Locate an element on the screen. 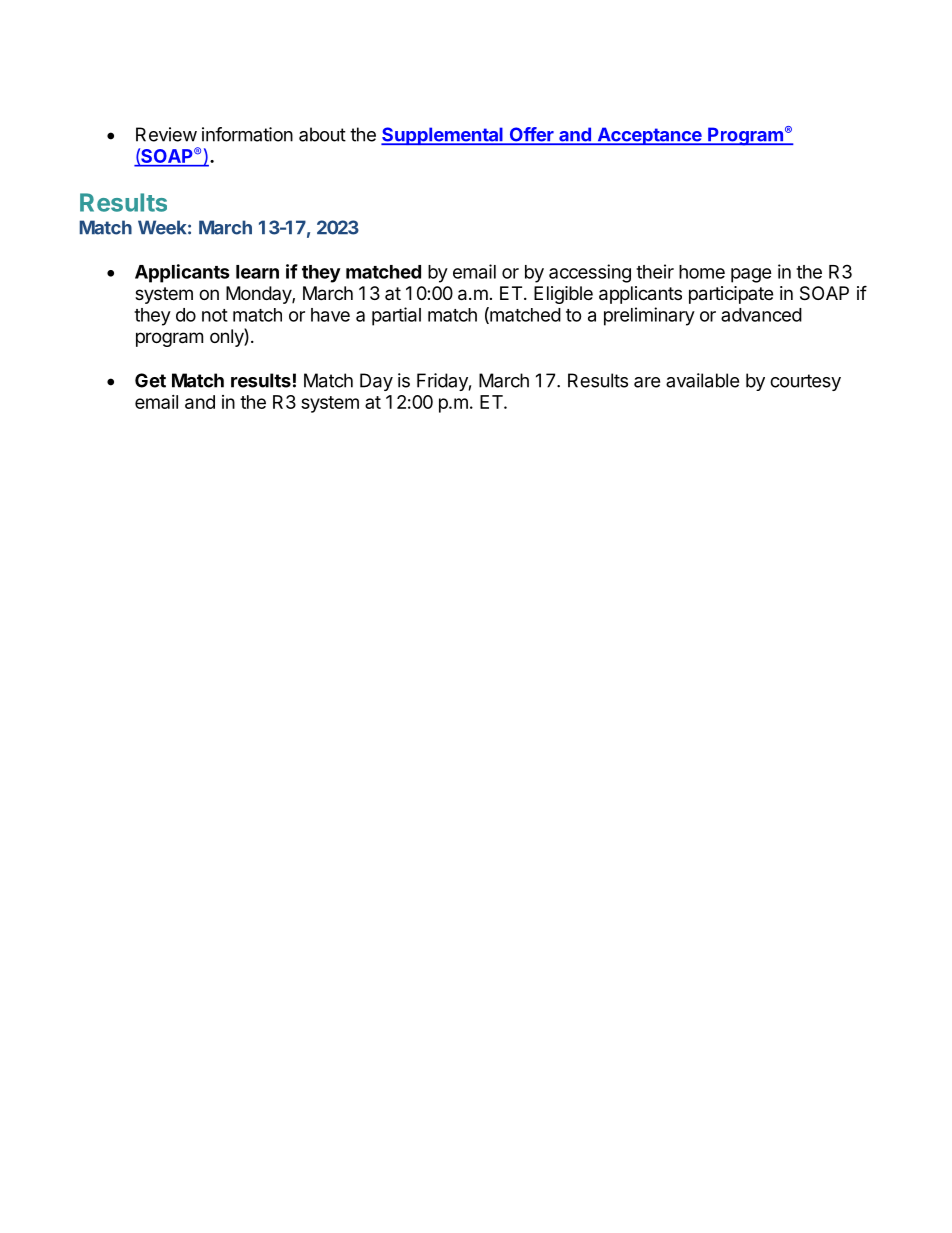 This screenshot has height=1233, width=952. home is located at coordinates (702, 272).
